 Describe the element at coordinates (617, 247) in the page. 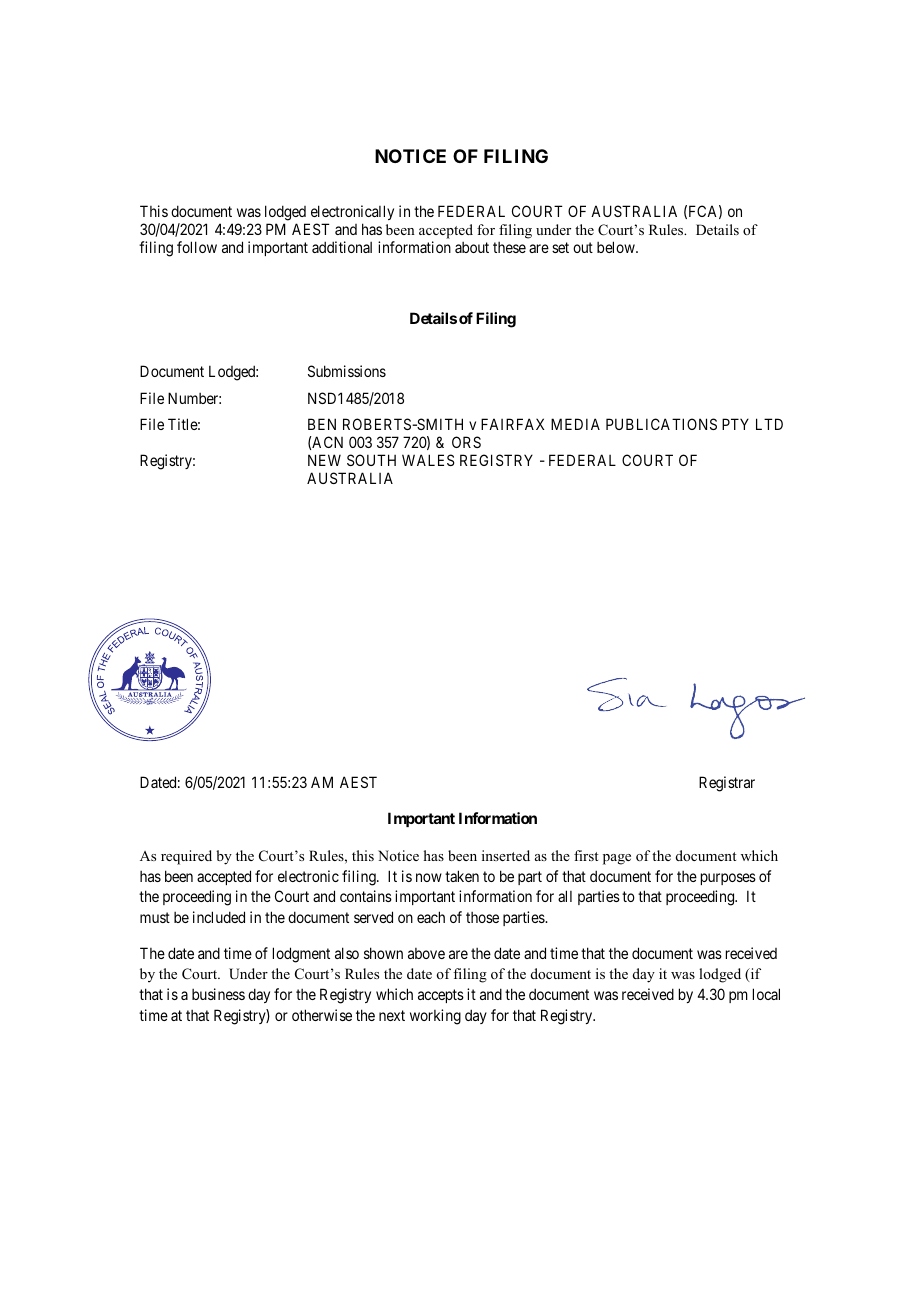

I see `below` at that location.
